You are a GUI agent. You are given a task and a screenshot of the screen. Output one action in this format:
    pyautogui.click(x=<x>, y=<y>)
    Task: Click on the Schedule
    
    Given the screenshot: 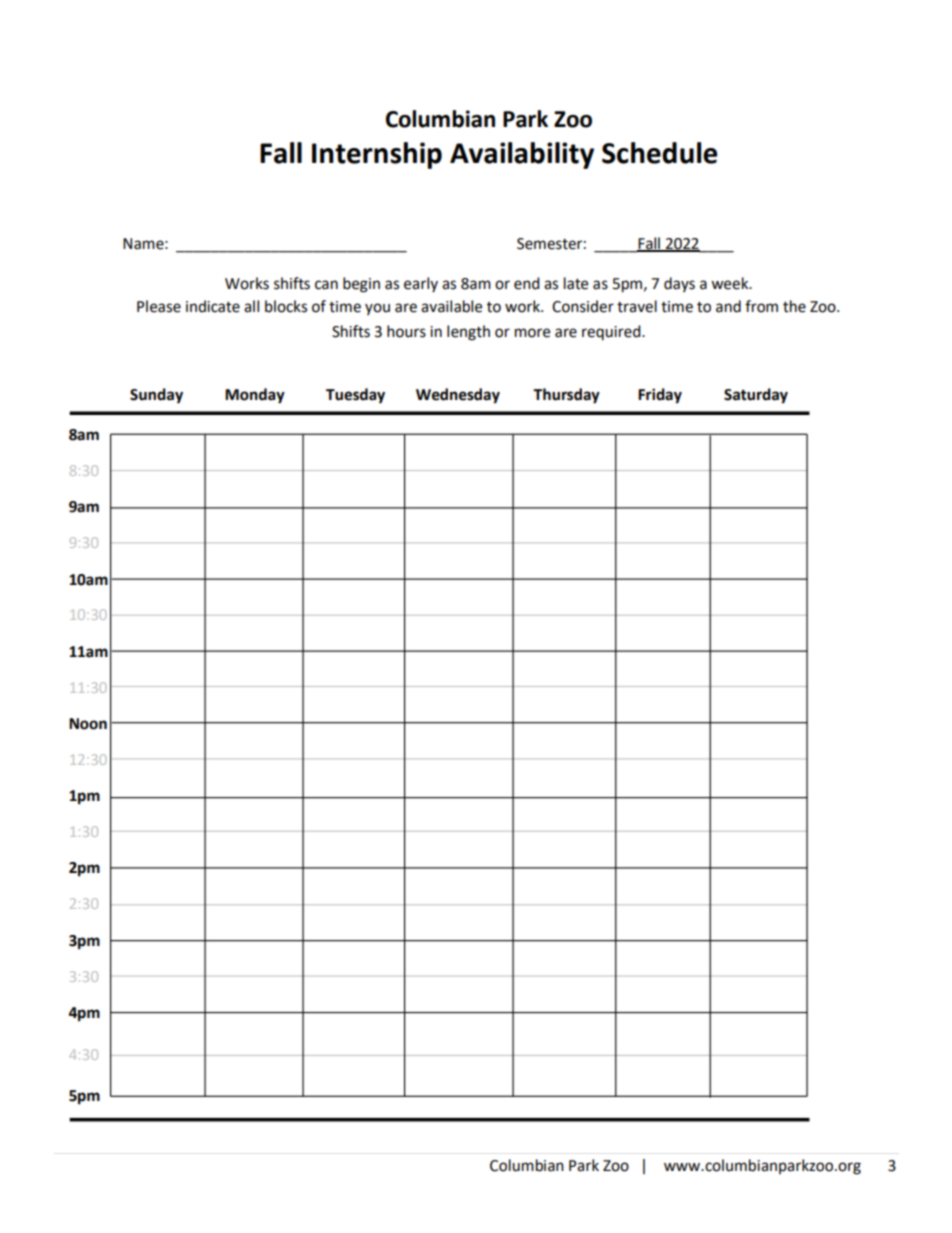 What is the action you would take?
    pyautogui.click(x=659, y=153)
